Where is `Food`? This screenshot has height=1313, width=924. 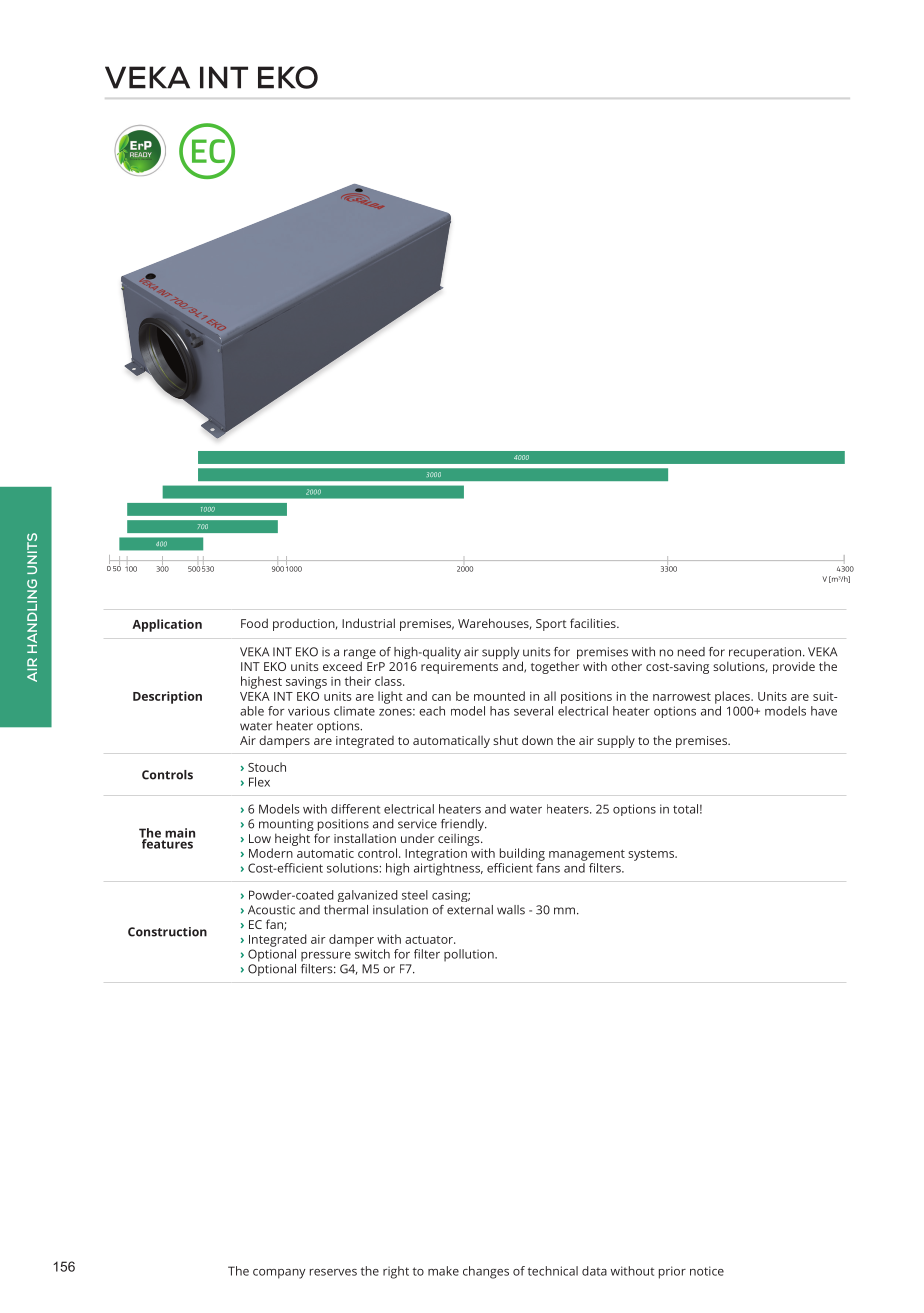
Food is located at coordinates (254, 623).
